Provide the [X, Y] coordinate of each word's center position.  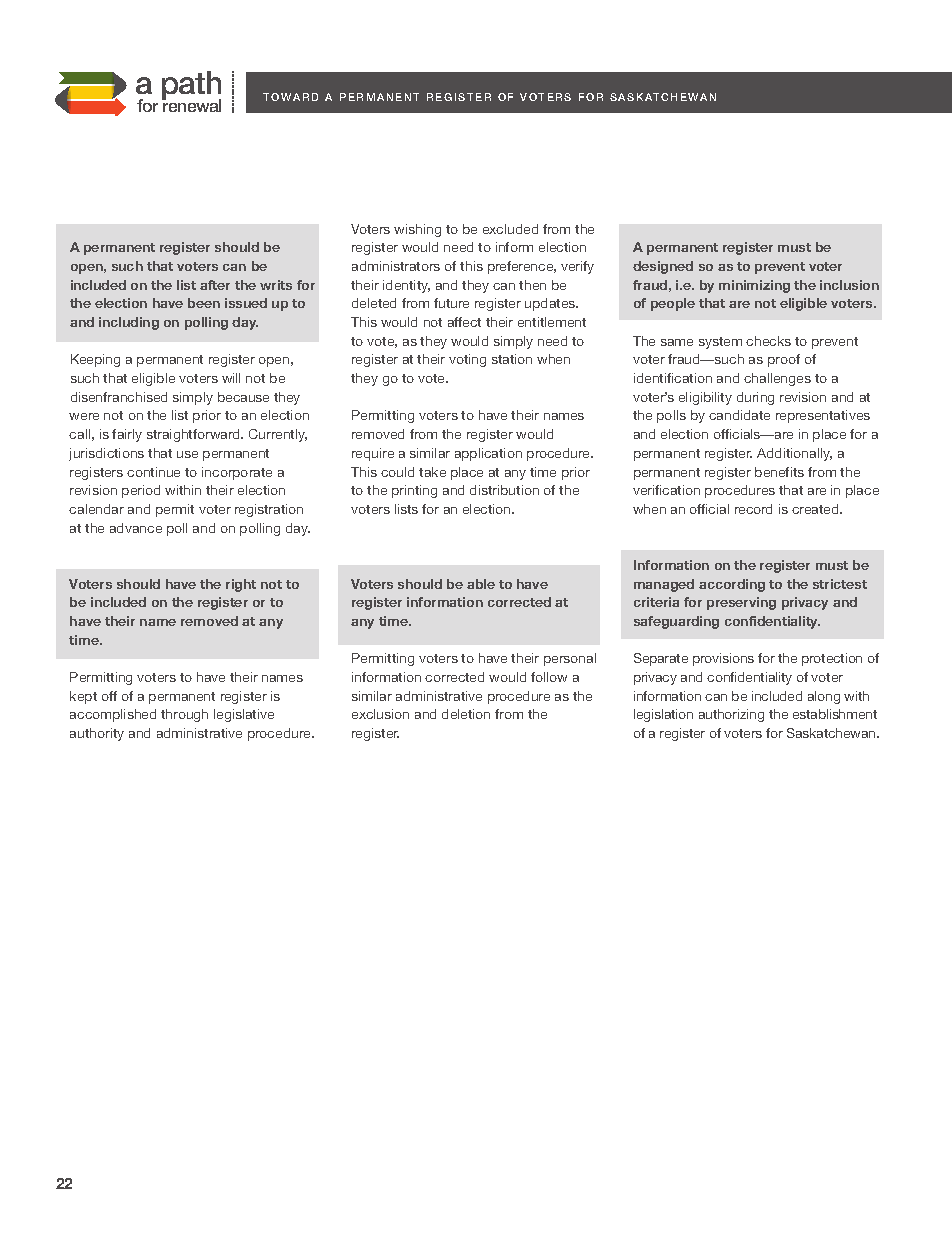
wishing [417, 230]
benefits [779, 472]
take [432, 472]
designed [663, 267]
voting [467, 360]
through [184, 715]
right [241, 585]
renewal [191, 105]
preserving [741, 603]
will [231, 378]
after [215, 285]
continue [153, 472]
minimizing [754, 286]
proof [784, 360]
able [481, 584]
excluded [510, 229]
